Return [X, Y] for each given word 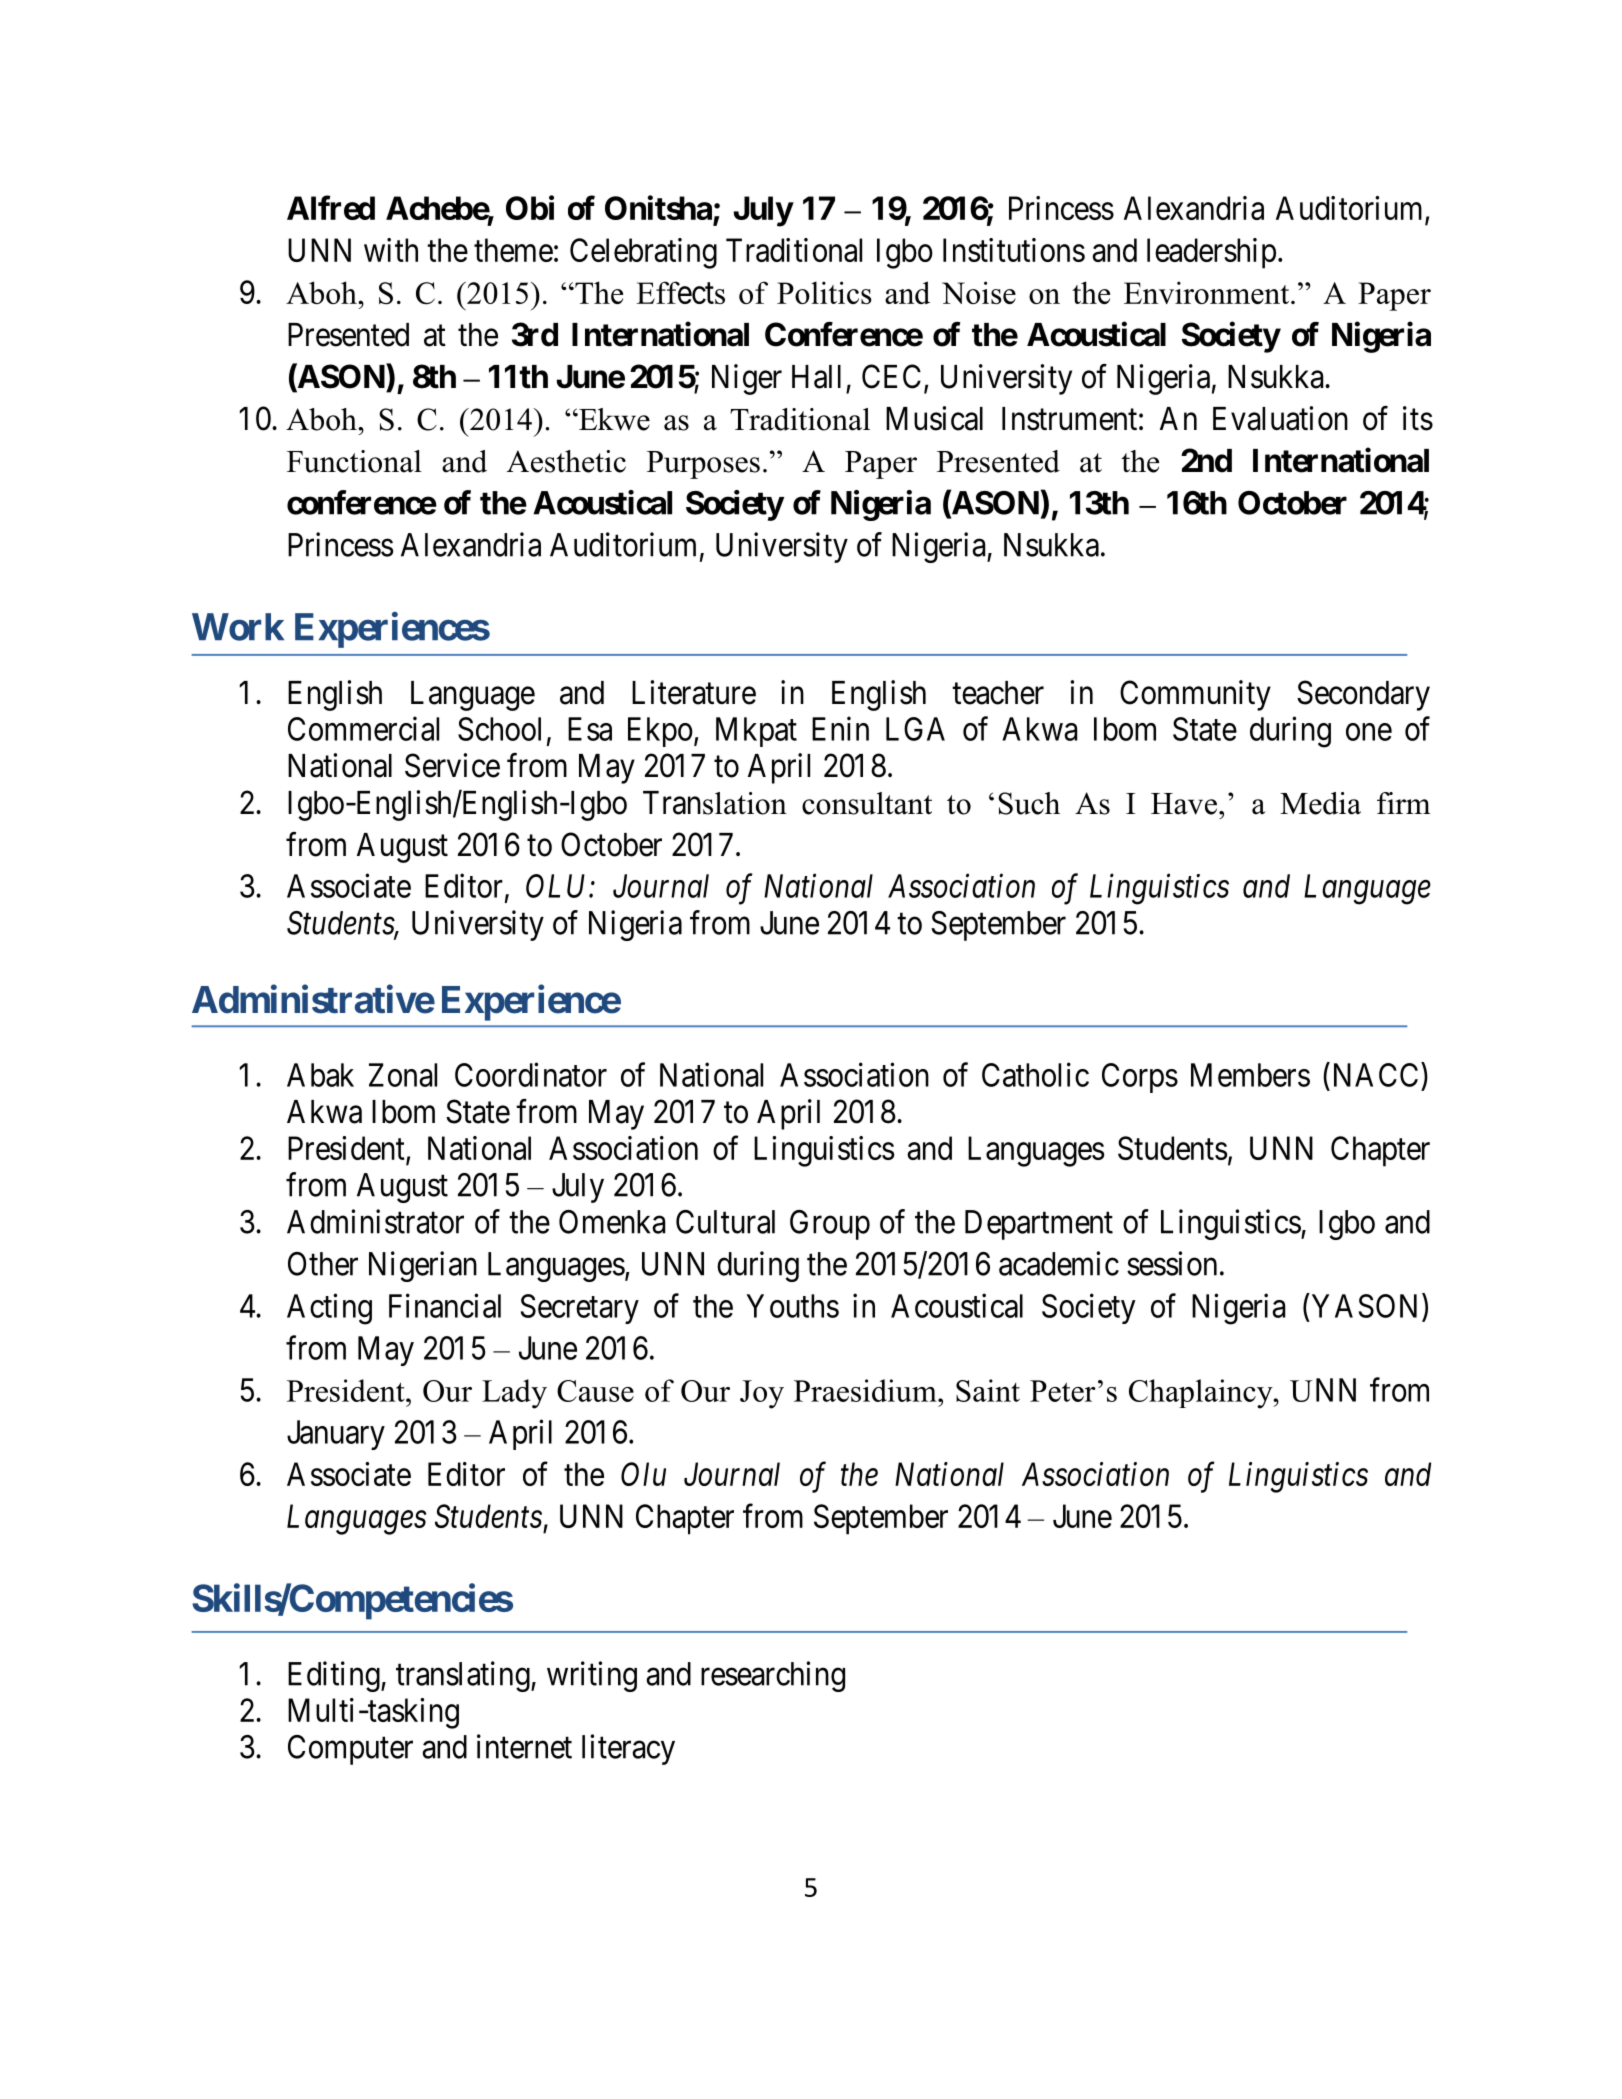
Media [1320, 803]
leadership [1211, 253]
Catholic [1035, 1074]
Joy [762, 1394]
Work [238, 627]
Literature [694, 692]
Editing [335, 1676]
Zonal [403, 1075]
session [1172, 1263]
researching [773, 1676]
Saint [988, 1390]
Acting [329, 1309]
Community [1195, 695]
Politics [824, 292]
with [391, 250]
